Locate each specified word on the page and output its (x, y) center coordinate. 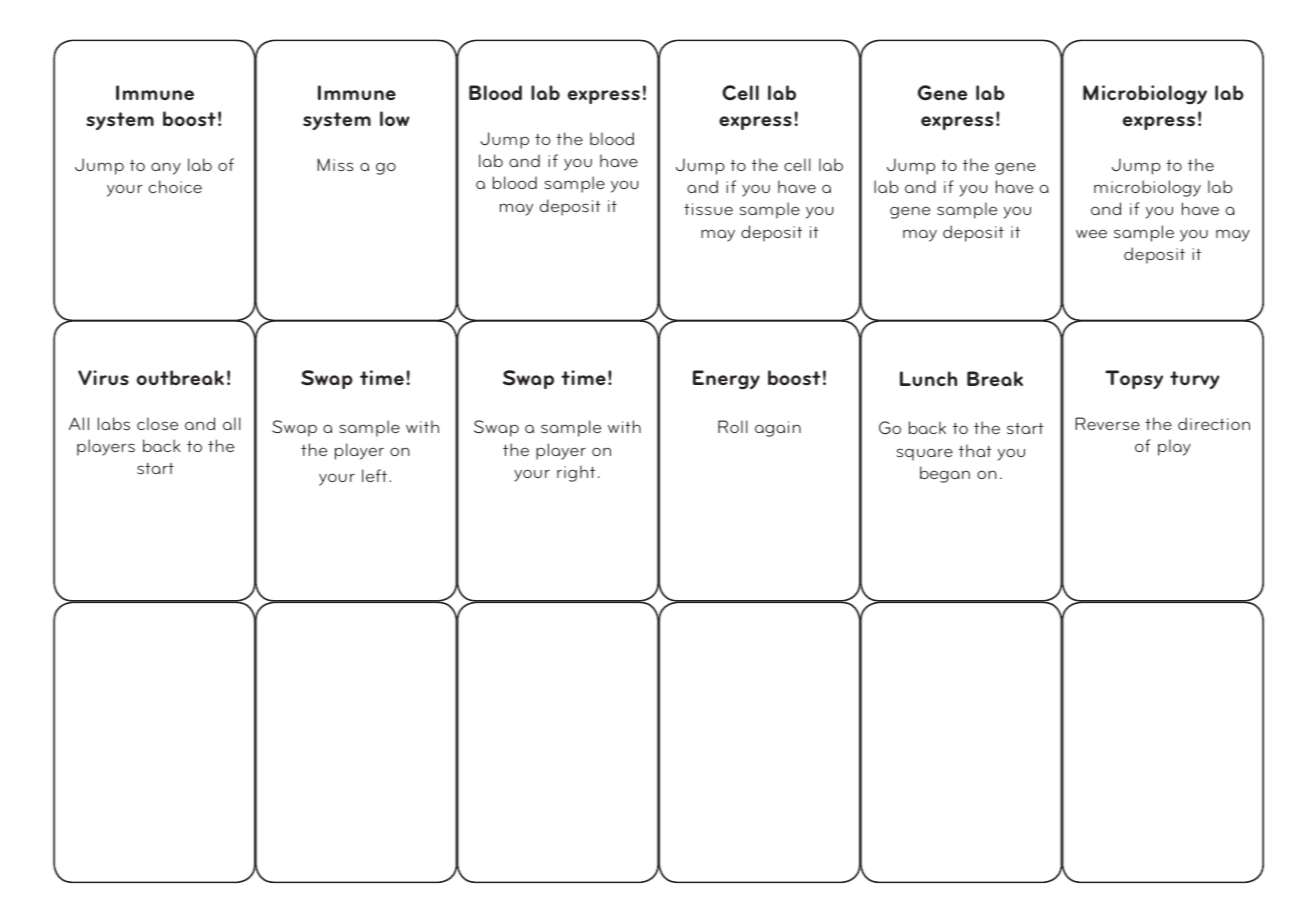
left (376, 475)
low (395, 118)
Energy (726, 379)
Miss (335, 164)
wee (1091, 233)
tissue (708, 209)
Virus (103, 378)
